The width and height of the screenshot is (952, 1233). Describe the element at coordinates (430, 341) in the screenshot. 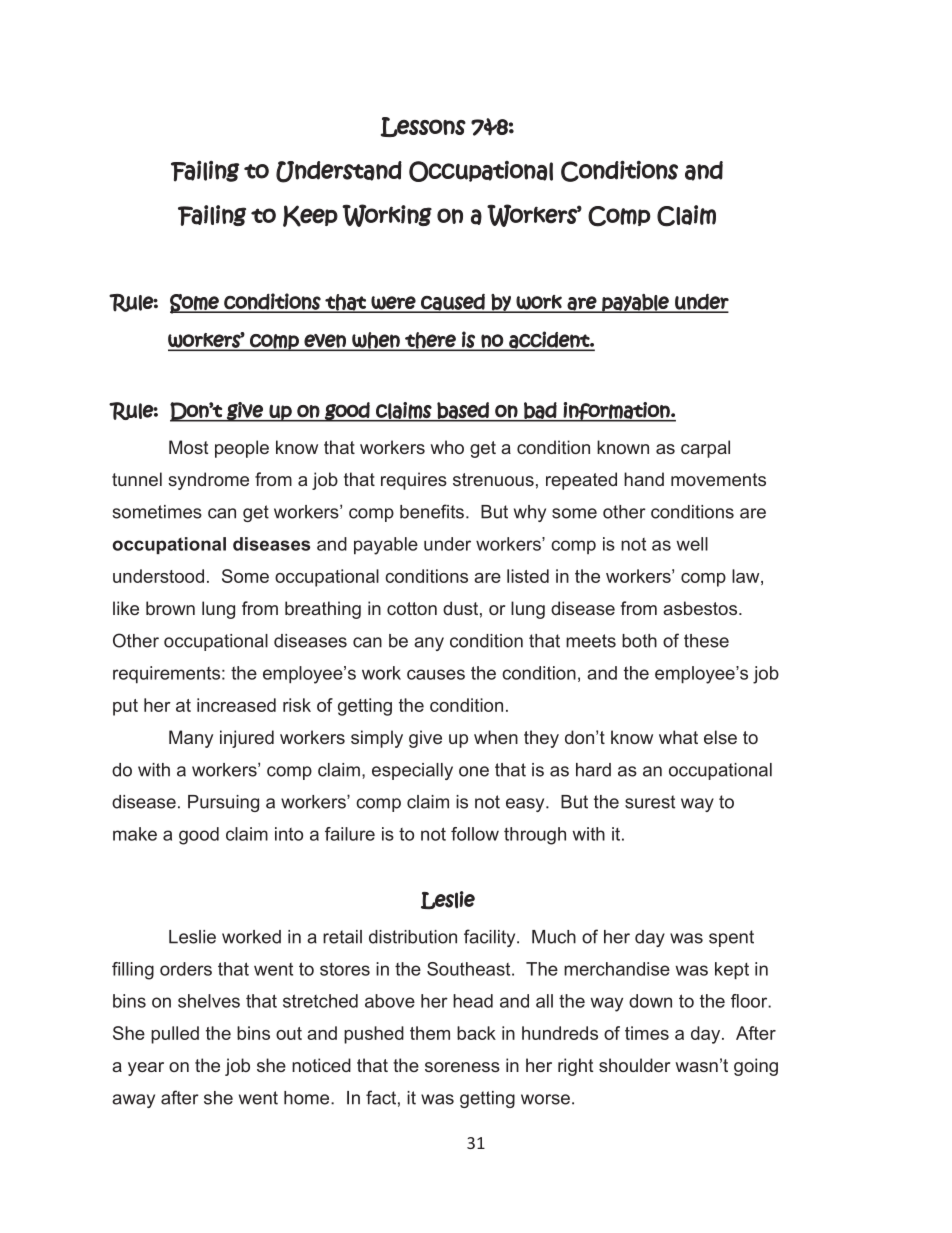

I see `there` at that location.
